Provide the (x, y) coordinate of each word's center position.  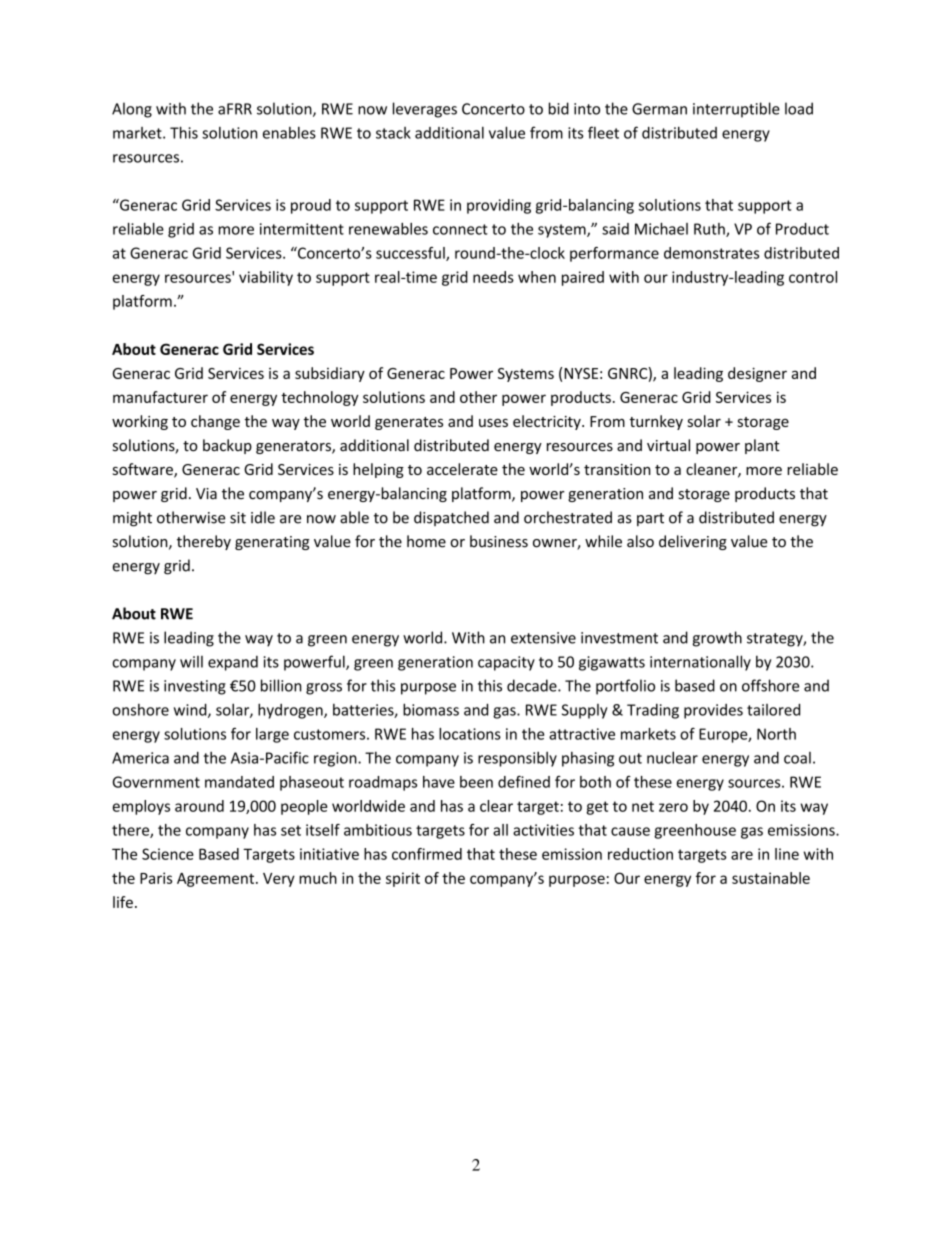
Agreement (217, 880)
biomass (431, 709)
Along (132, 110)
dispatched (451, 518)
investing (195, 687)
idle (263, 517)
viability (266, 278)
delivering (693, 542)
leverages (425, 110)
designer (757, 374)
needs (493, 277)
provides (713, 711)
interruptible (736, 110)
